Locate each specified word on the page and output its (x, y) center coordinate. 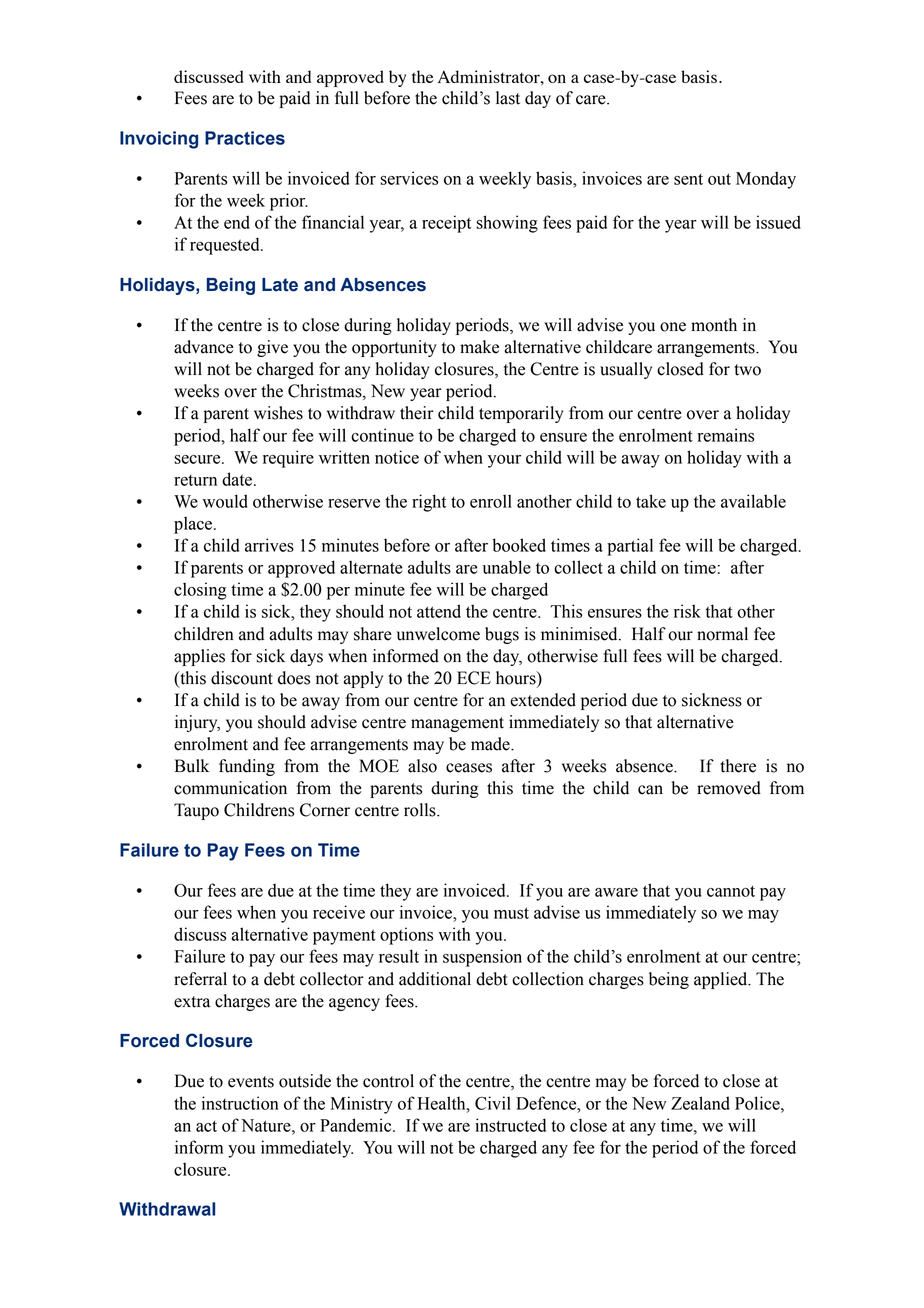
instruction (240, 1103)
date (238, 479)
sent (688, 179)
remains (725, 435)
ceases (469, 768)
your (504, 461)
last (508, 98)
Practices (245, 138)
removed (729, 788)
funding (247, 767)
